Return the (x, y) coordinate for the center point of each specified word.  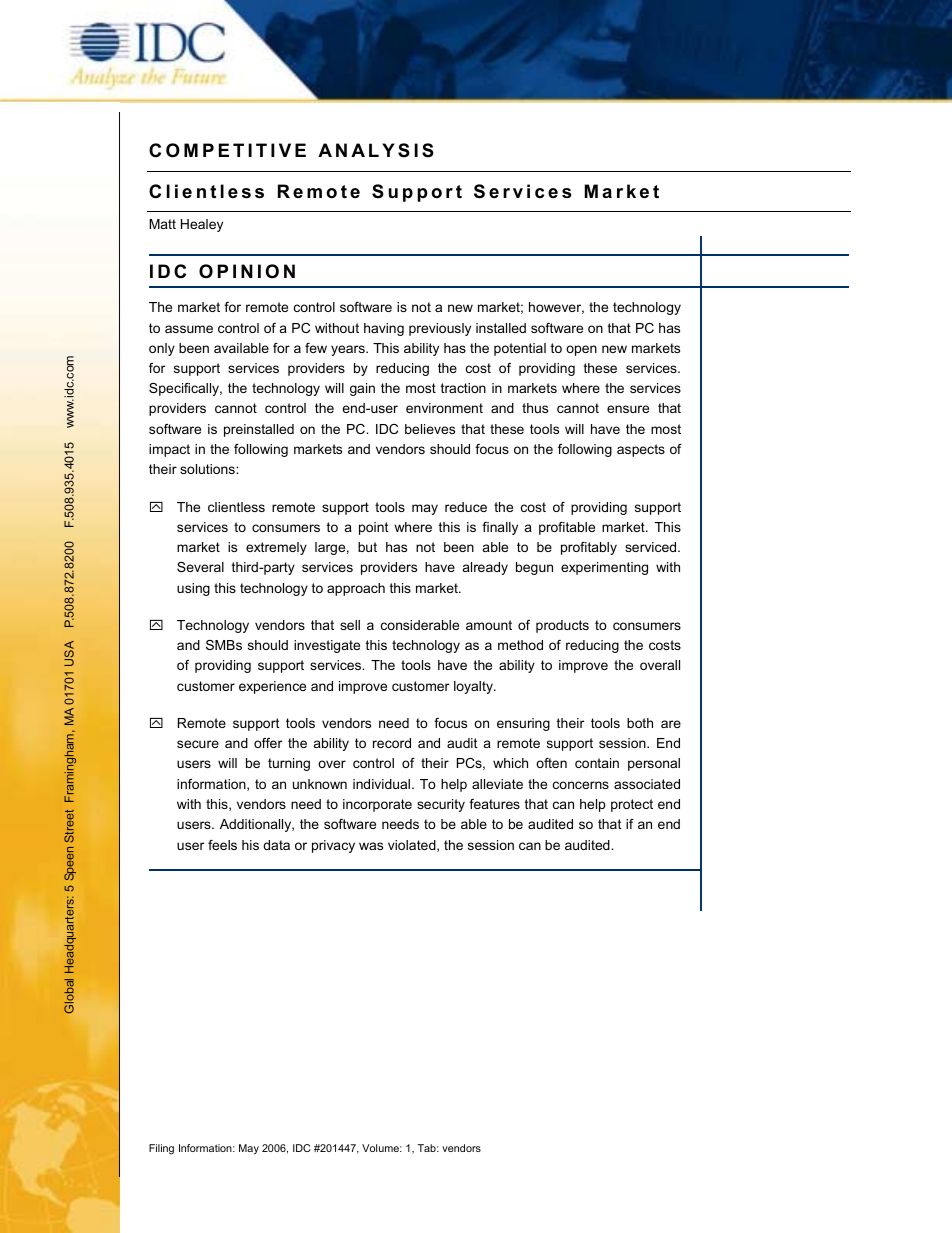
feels (222, 845)
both (640, 723)
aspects (641, 450)
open (581, 350)
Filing (161, 1149)
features (494, 804)
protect (632, 805)
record (392, 743)
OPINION (247, 271)
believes (430, 429)
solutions (208, 469)
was (371, 846)
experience (272, 687)
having (384, 329)
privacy (333, 846)
